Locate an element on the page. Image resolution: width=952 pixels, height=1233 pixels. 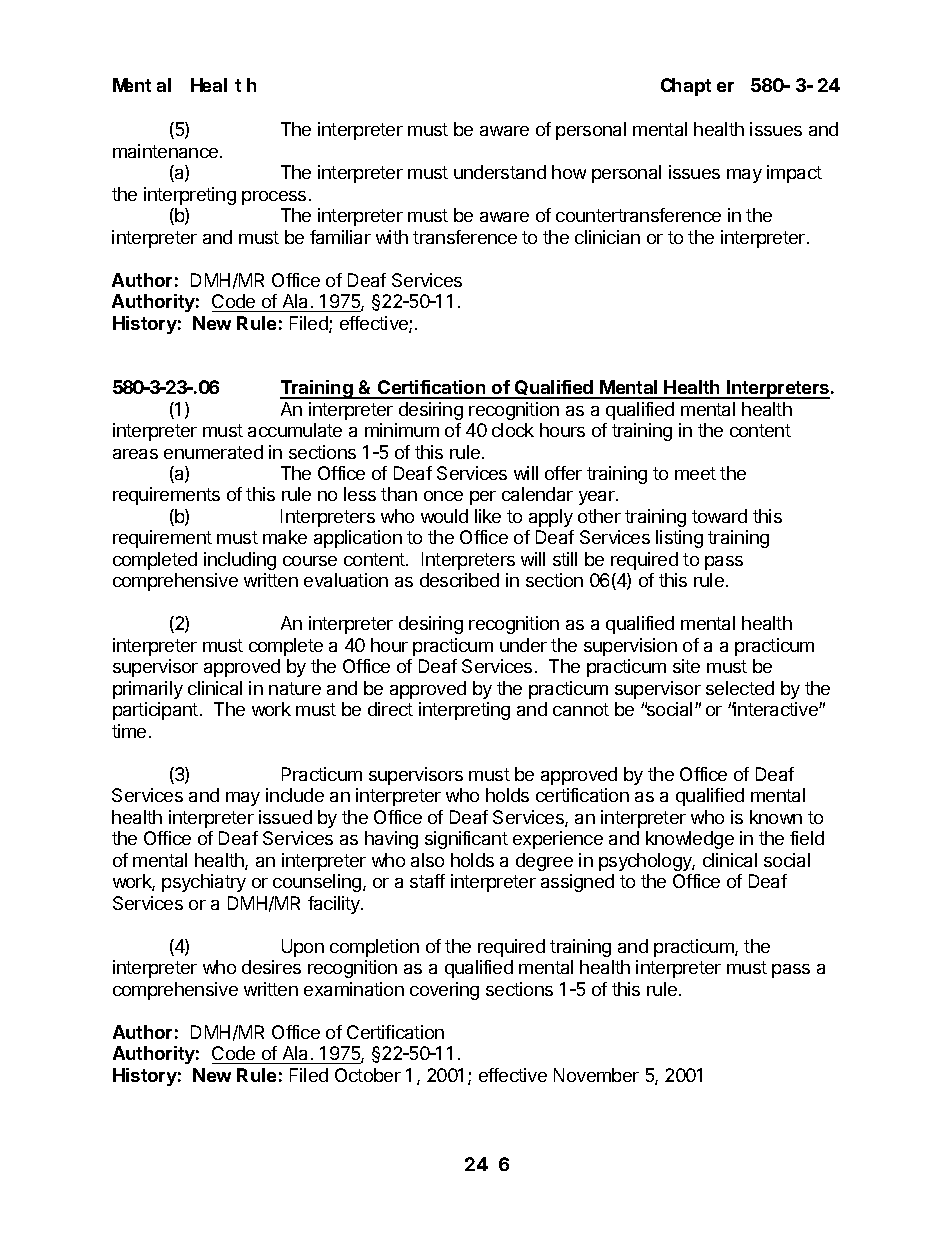
enumerated is located at coordinates (213, 452).
